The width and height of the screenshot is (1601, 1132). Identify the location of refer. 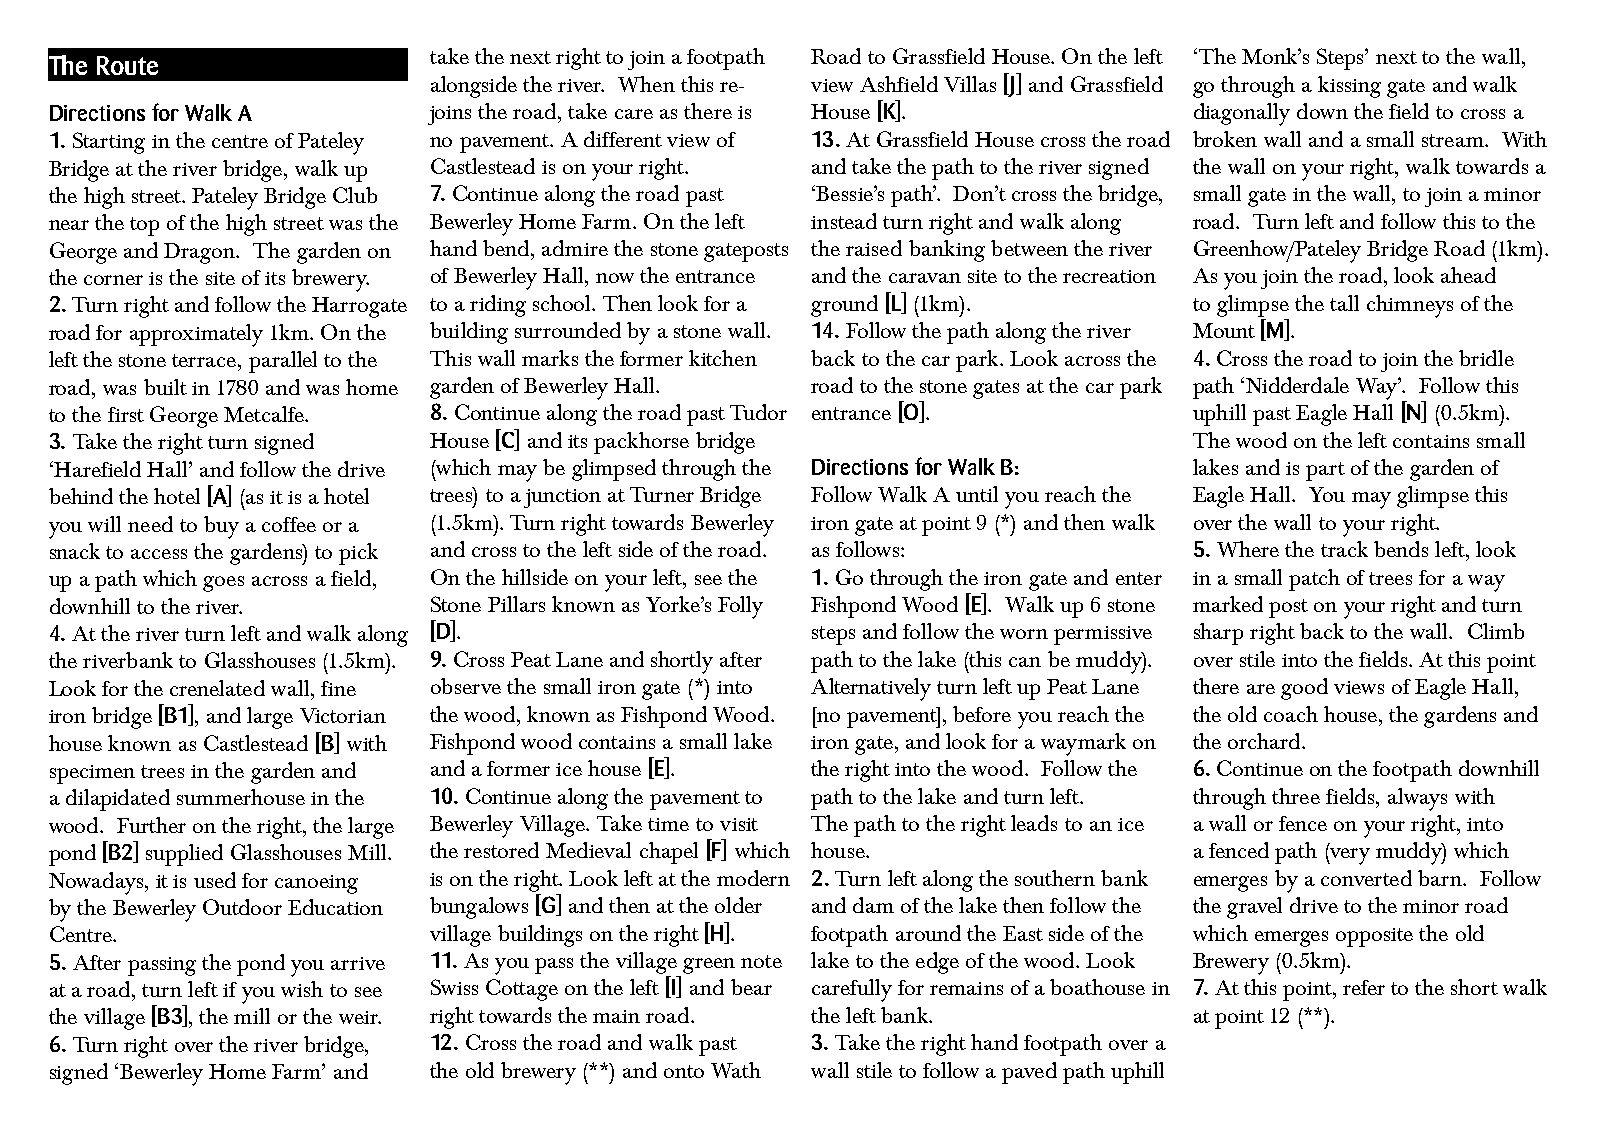
(1364, 987).
